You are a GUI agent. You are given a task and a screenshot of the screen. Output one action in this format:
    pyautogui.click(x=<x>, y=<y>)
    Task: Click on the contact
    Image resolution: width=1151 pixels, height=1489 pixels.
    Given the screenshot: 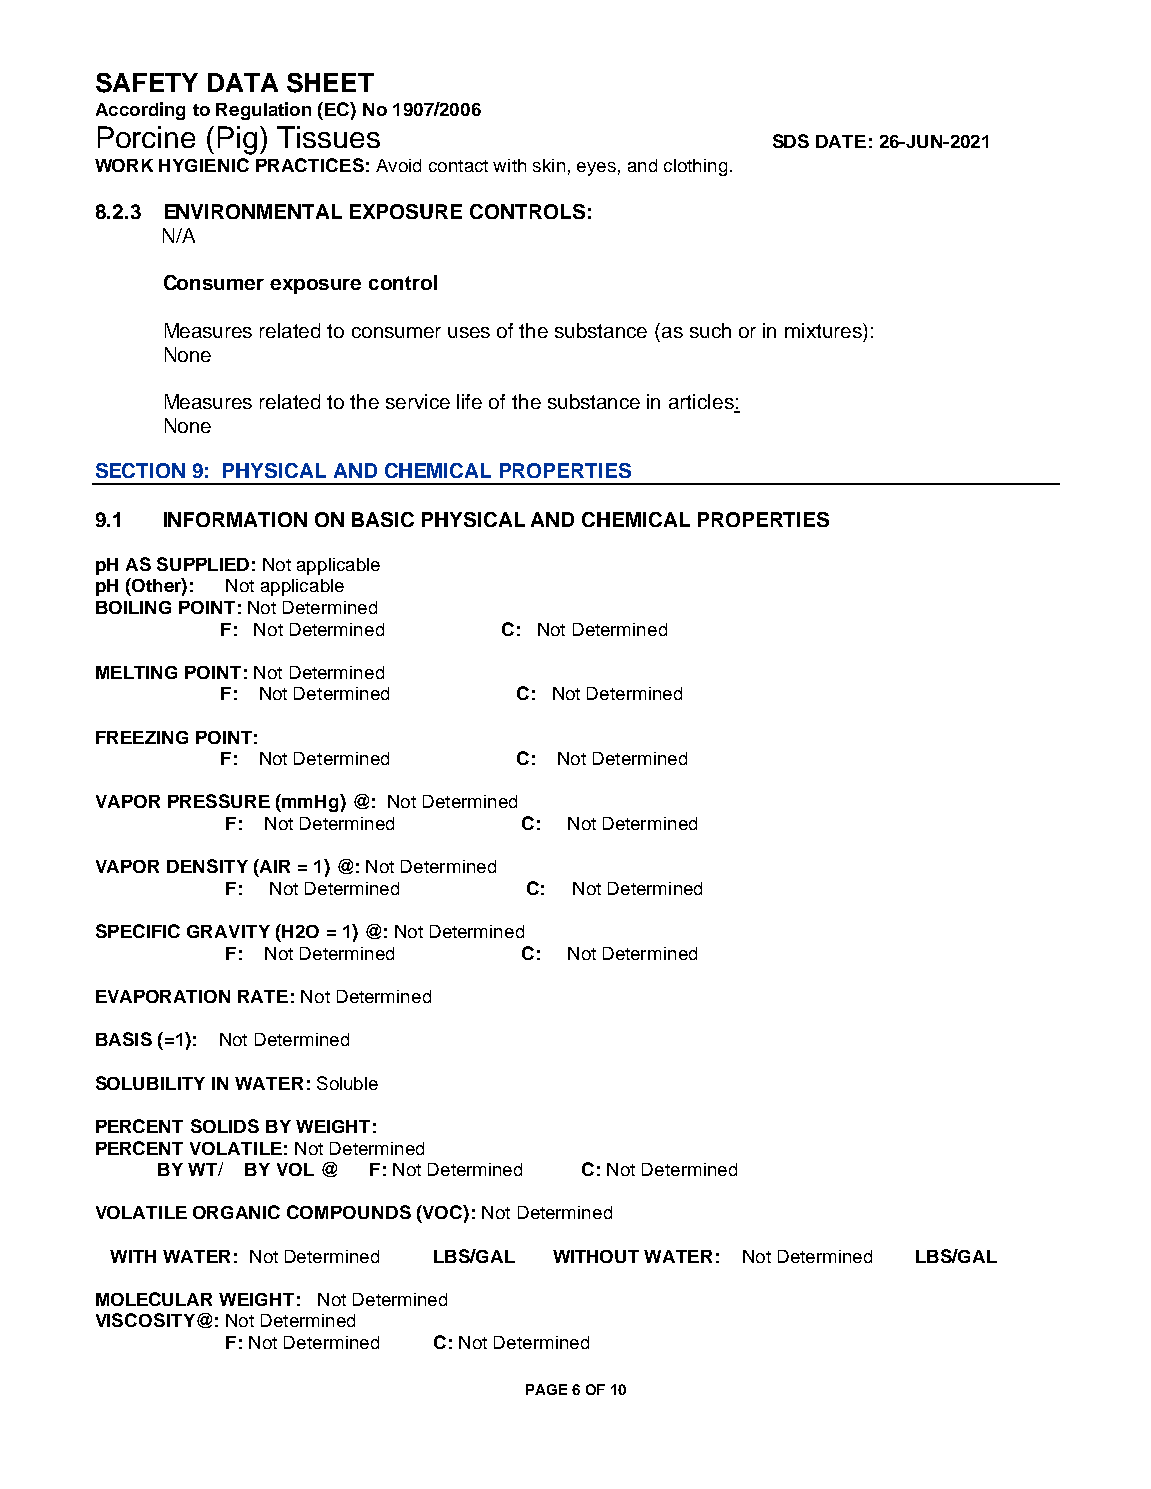 What is the action you would take?
    pyautogui.click(x=458, y=166)
